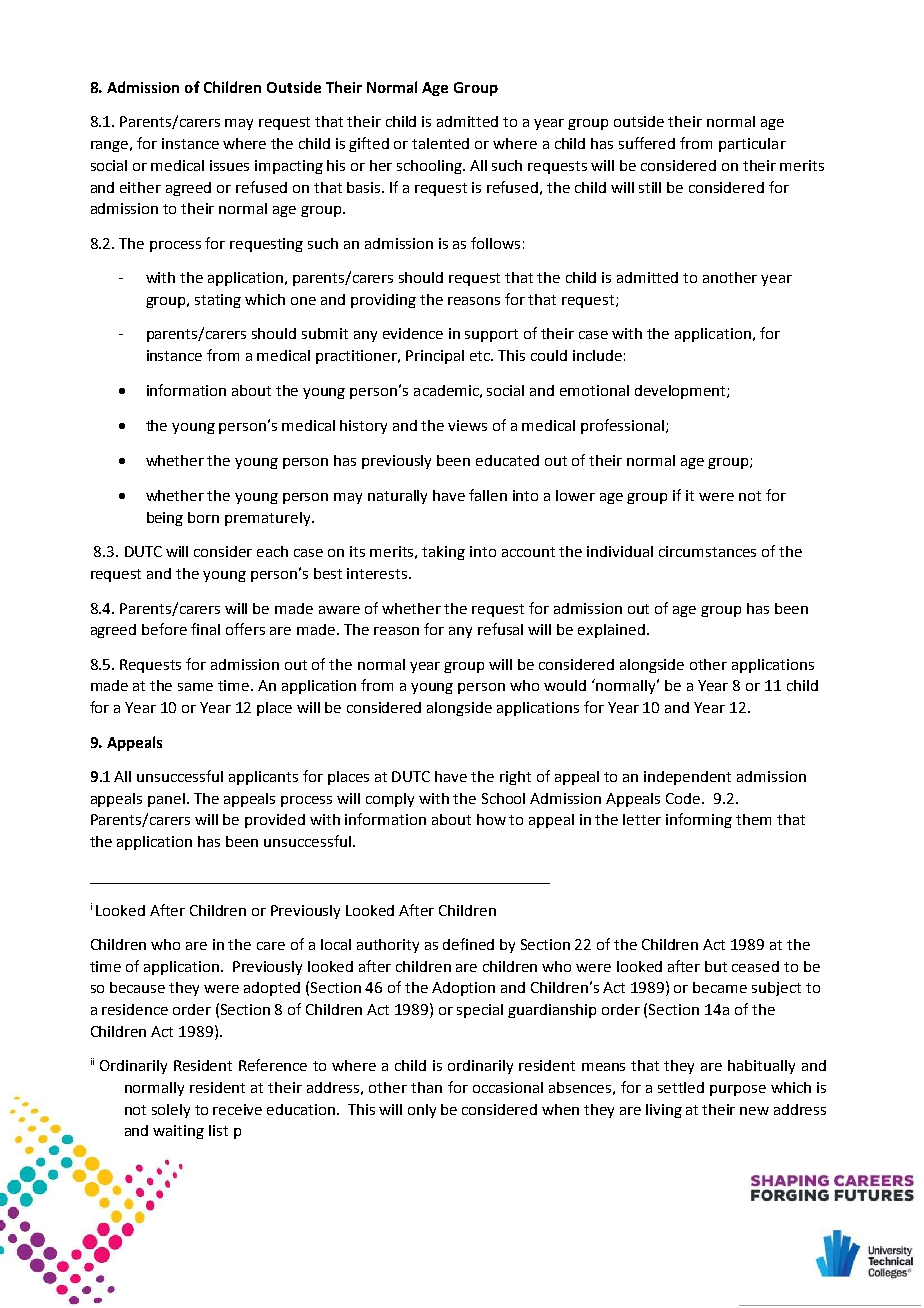 The width and height of the screenshot is (924, 1308). Describe the element at coordinates (237, 1109) in the screenshot. I see `receive` at that location.
